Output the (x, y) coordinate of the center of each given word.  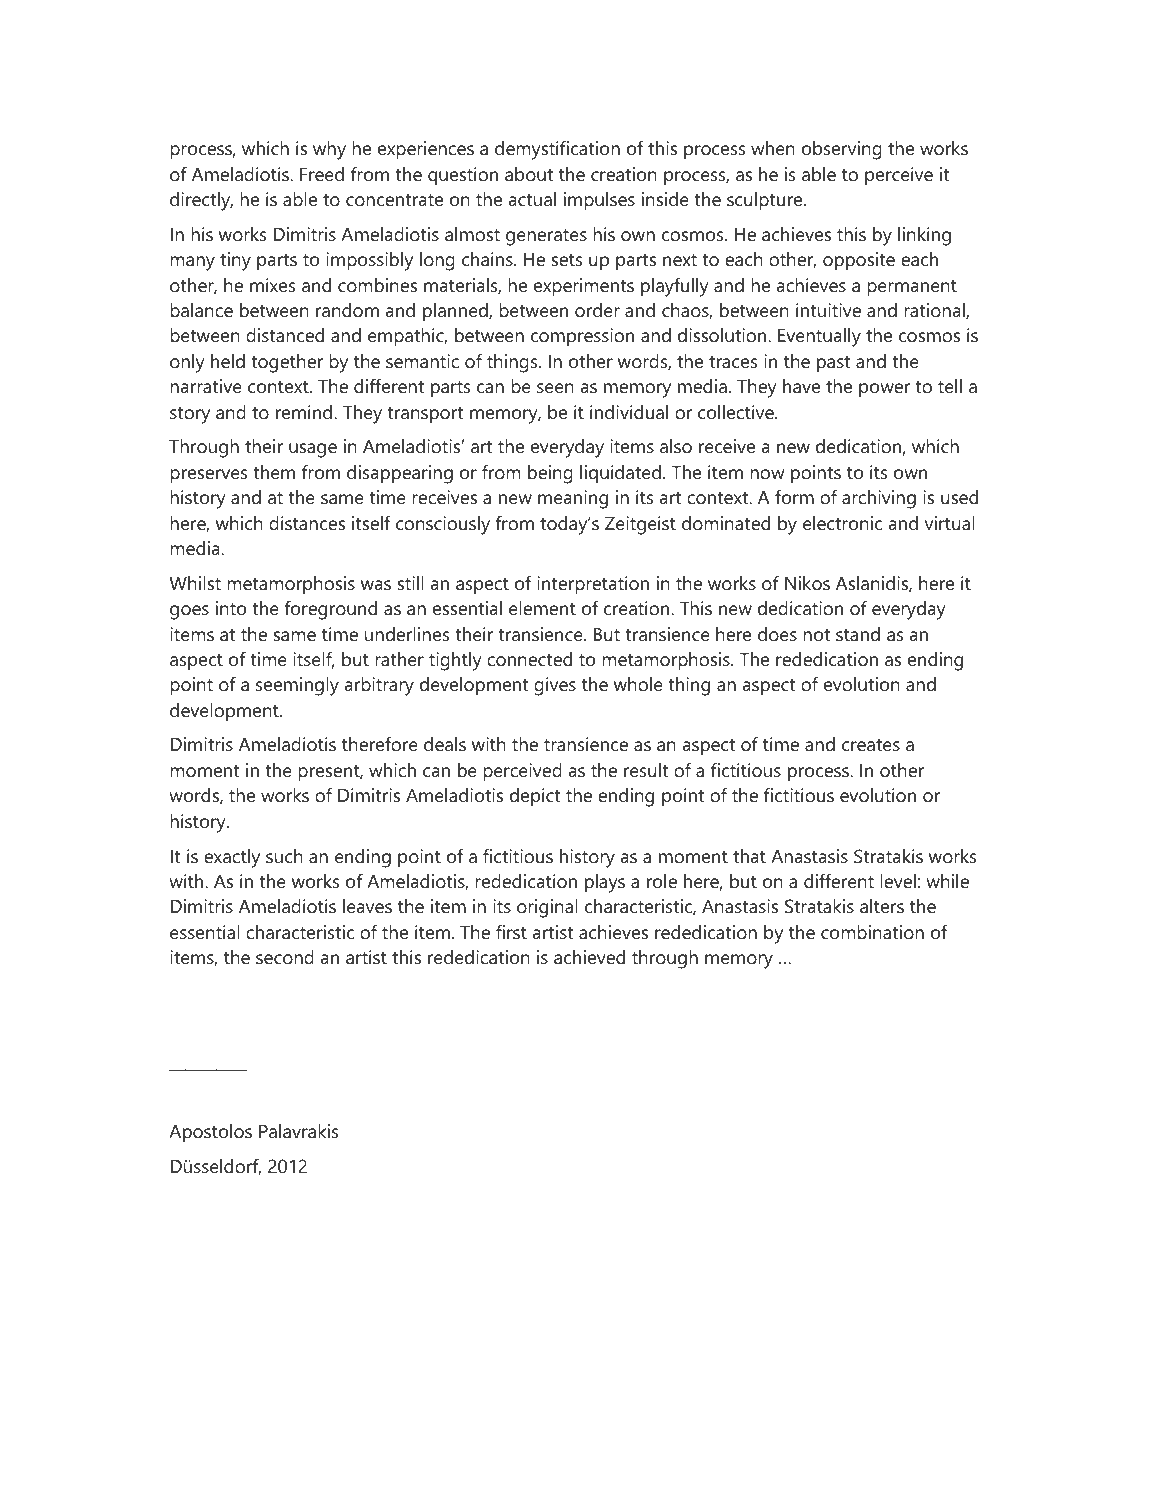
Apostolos (210, 1133)
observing (842, 150)
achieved (589, 957)
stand (858, 634)
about (529, 174)
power (885, 390)
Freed (322, 174)
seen (555, 388)
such (284, 856)
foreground (330, 610)
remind (304, 412)
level (898, 881)
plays (605, 883)
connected (529, 659)
